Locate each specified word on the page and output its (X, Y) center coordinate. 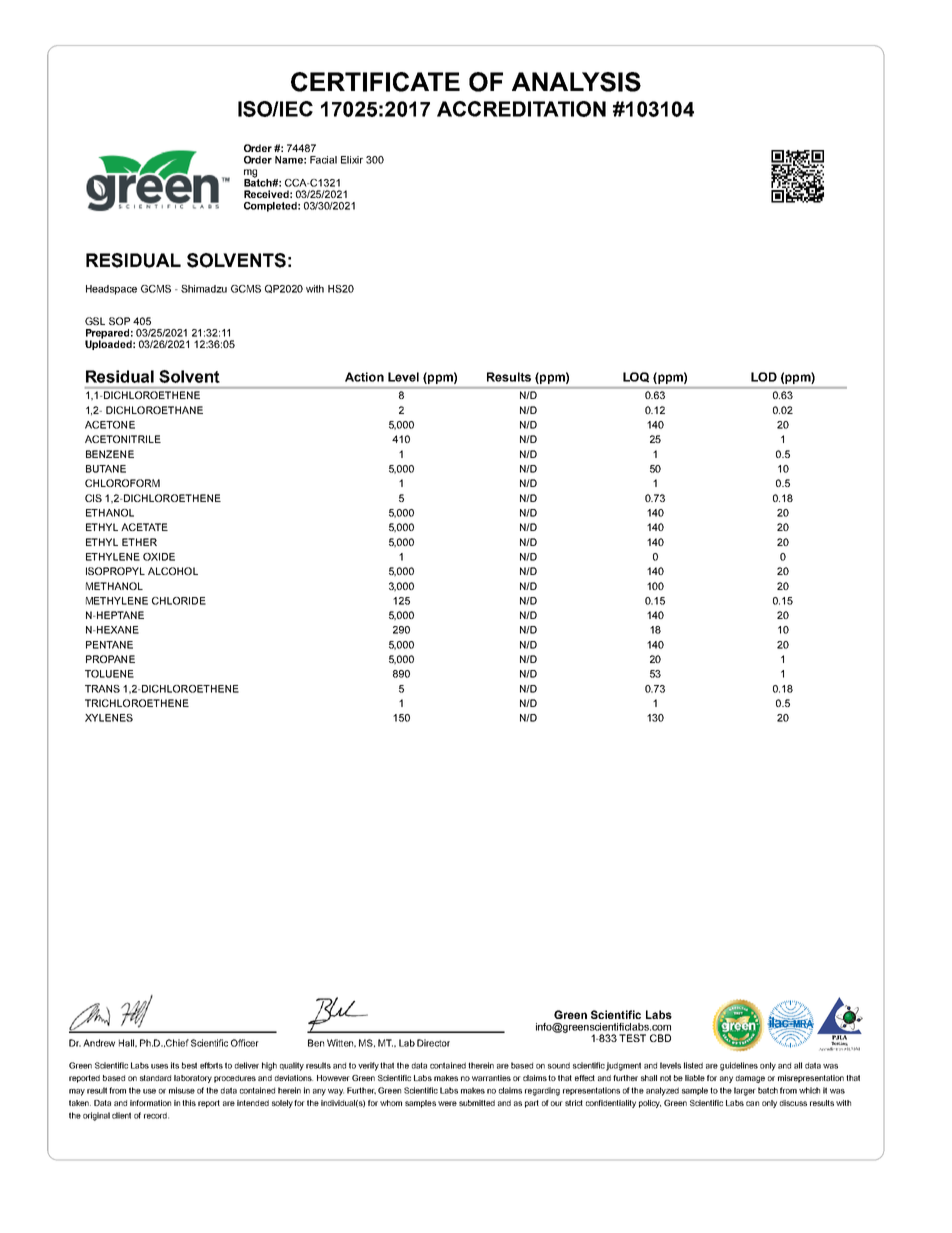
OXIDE (159, 557)
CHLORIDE (179, 601)
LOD (764, 377)
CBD (660, 1038)
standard (155, 1078)
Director (433, 1043)
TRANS (102, 689)
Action (364, 377)
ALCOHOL (173, 571)
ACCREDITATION (521, 109)
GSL (95, 321)
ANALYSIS (576, 82)
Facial (323, 160)
